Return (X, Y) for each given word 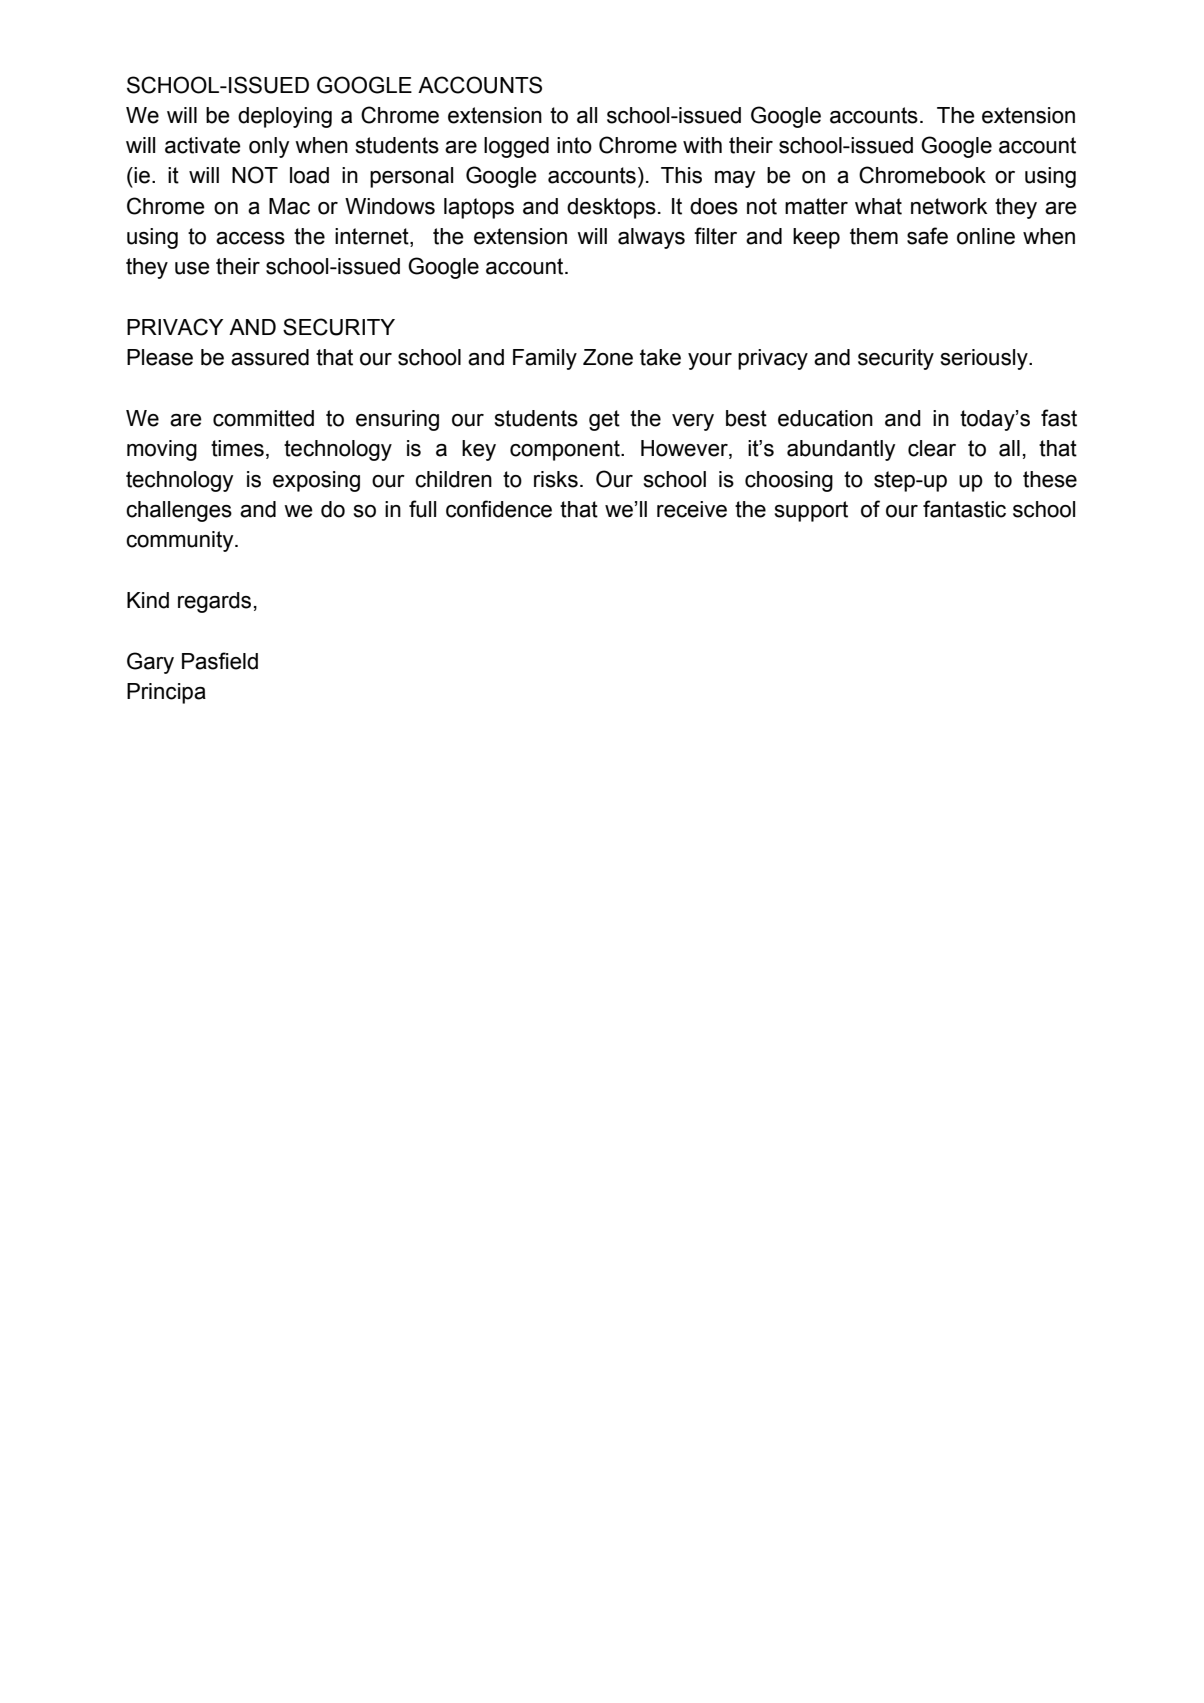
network (949, 206)
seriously (985, 359)
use (192, 268)
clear (932, 448)
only (269, 147)
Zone (608, 357)
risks (556, 479)
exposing (316, 481)
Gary (150, 663)
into (574, 145)
